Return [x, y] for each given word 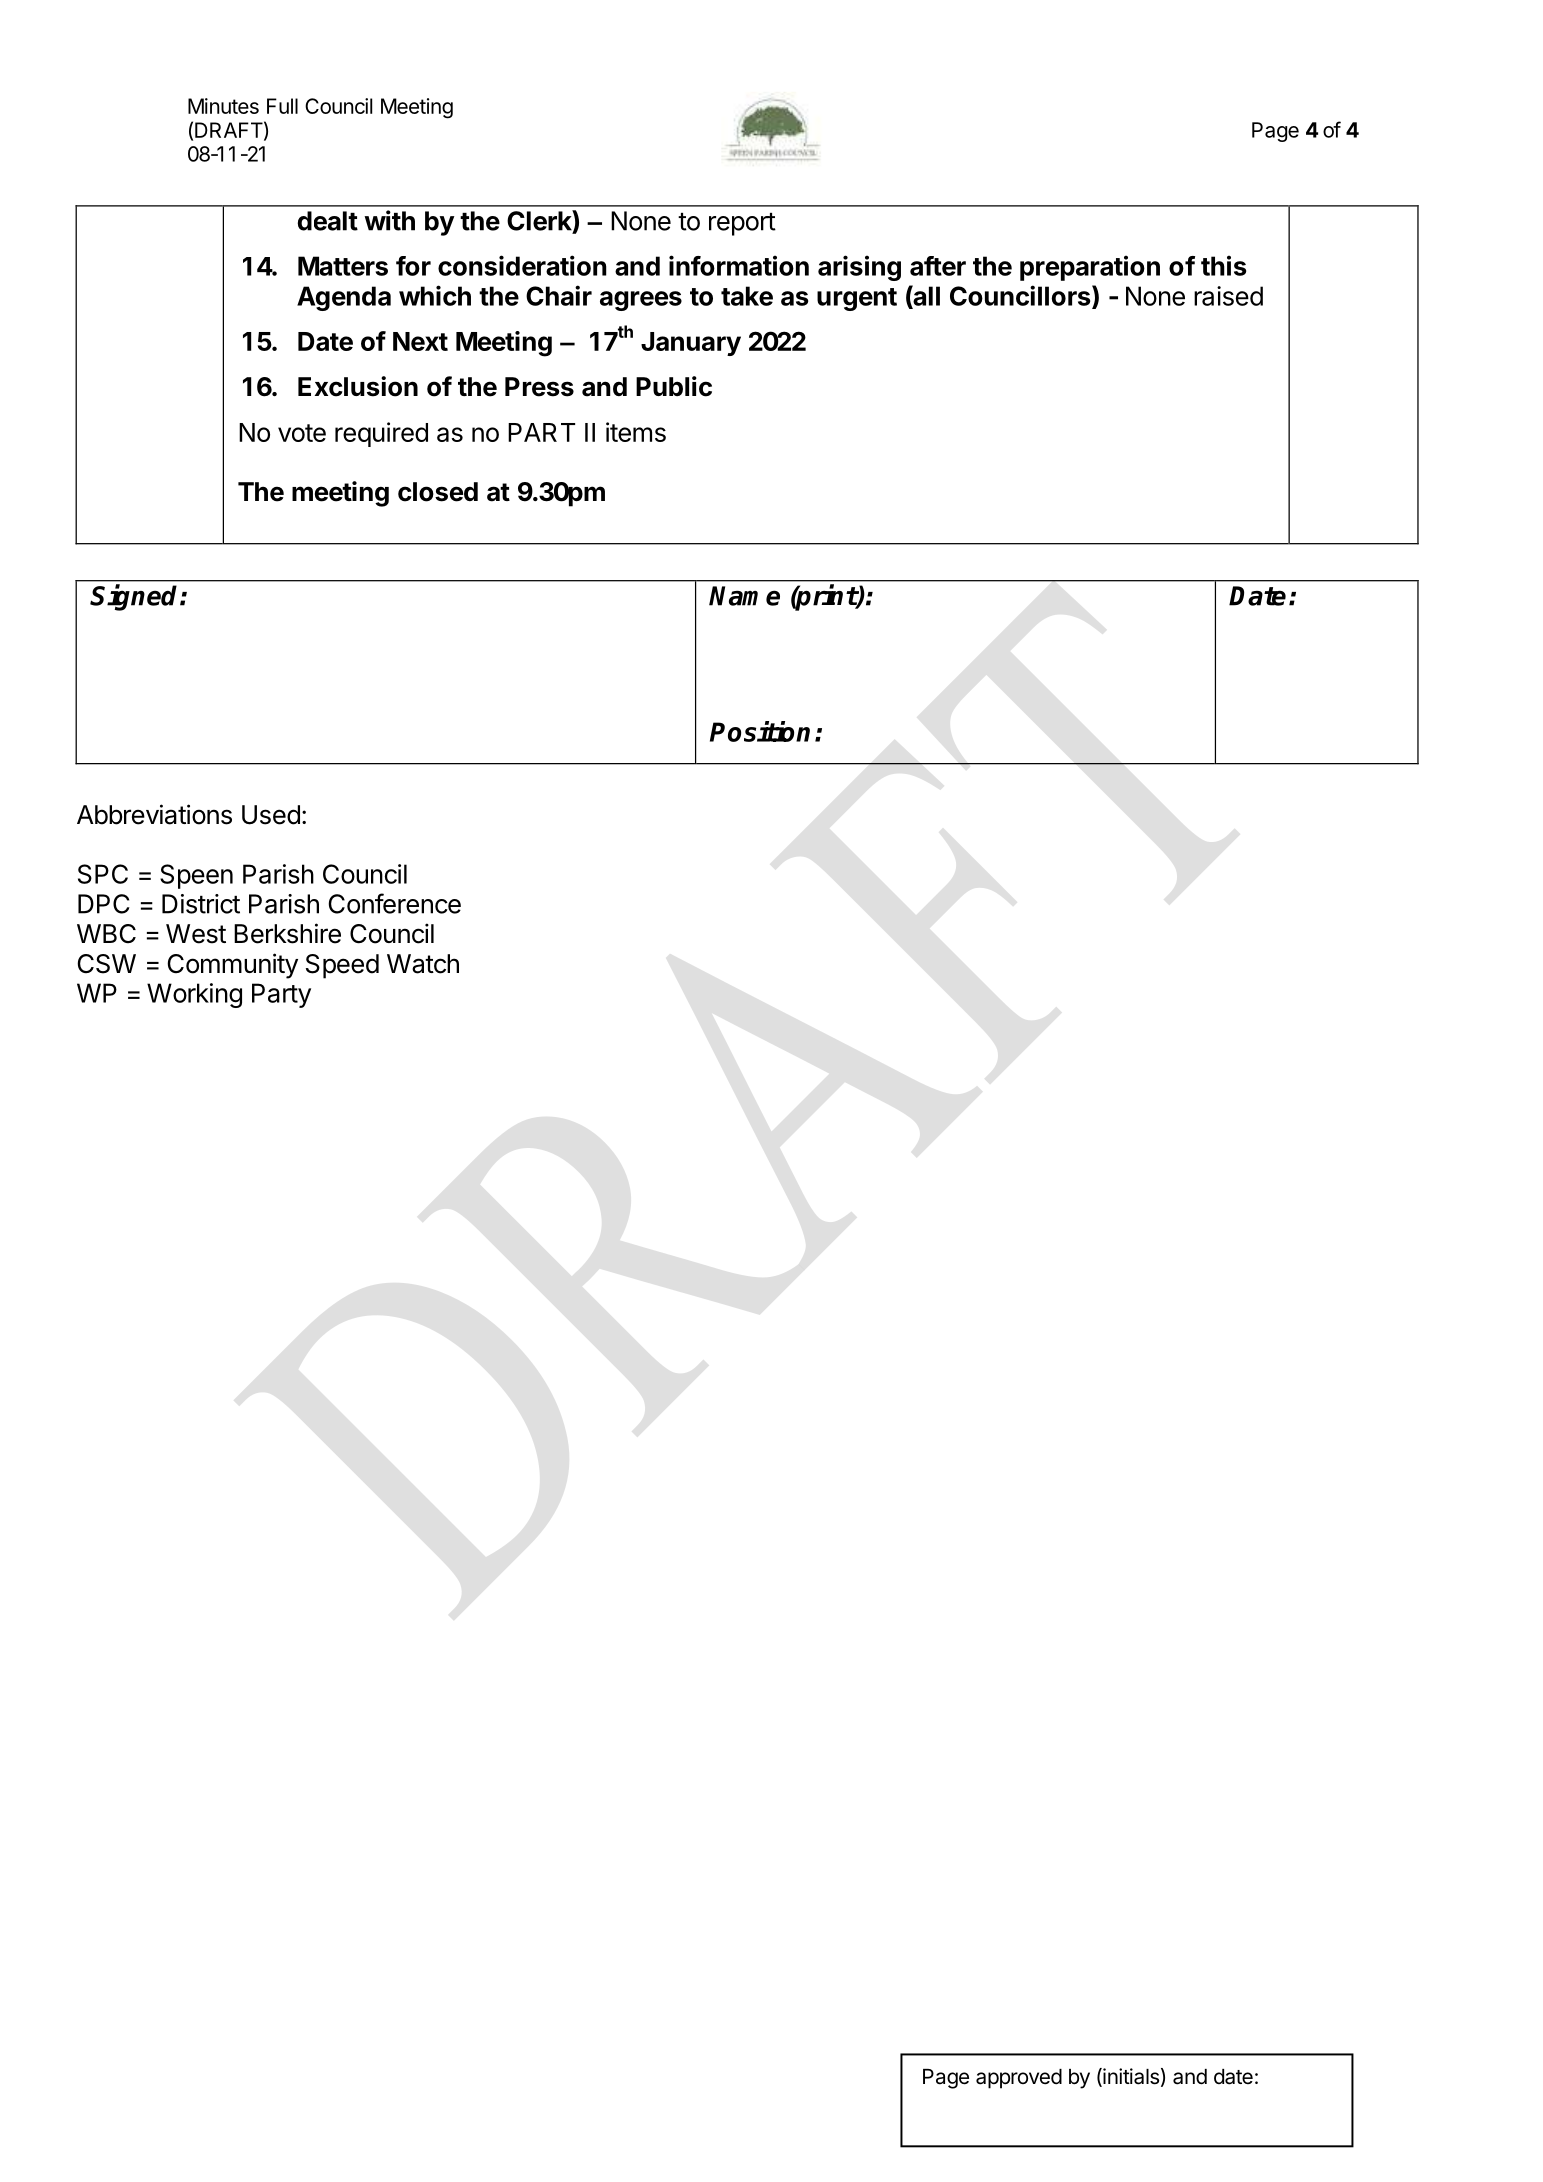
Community [232, 966]
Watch [423, 964]
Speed [342, 966]
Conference [395, 903]
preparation [1090, 268]
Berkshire [287, 933]
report [742, 224]
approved [1019, 2079]
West [196, 934]
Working [194, 995]
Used [271, 815]
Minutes [223, 106]
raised [1228, 296]
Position [760, 731]
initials [1130, 2077]
